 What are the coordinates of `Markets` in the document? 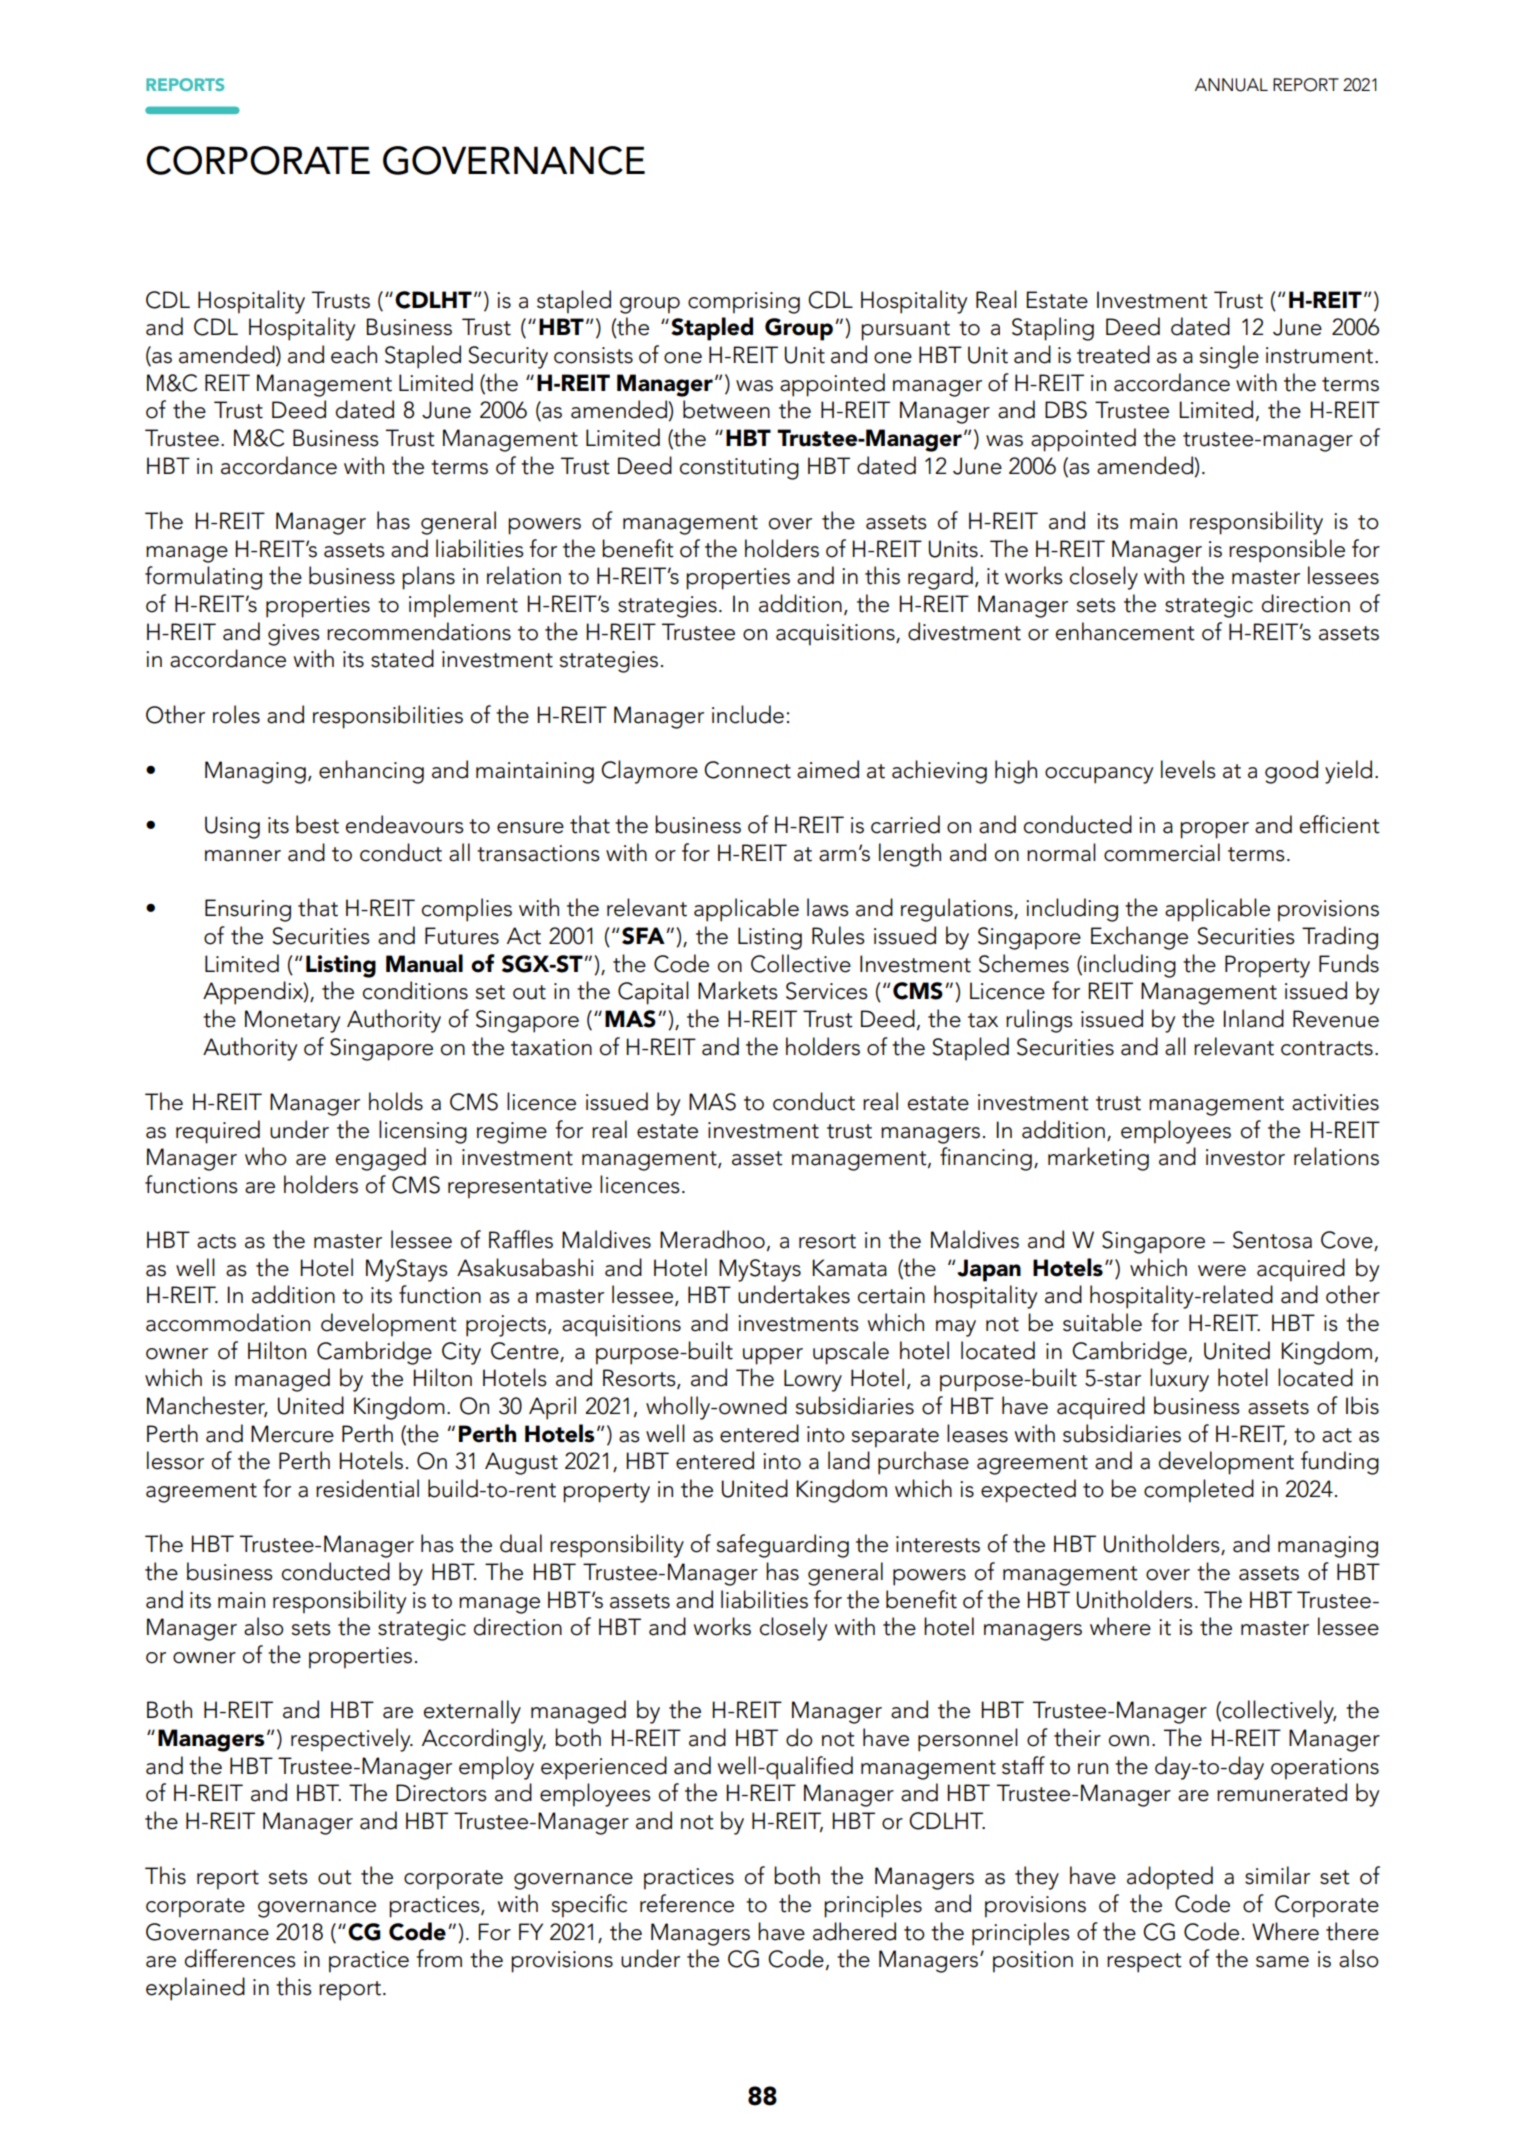 It's located at (737, 990).
